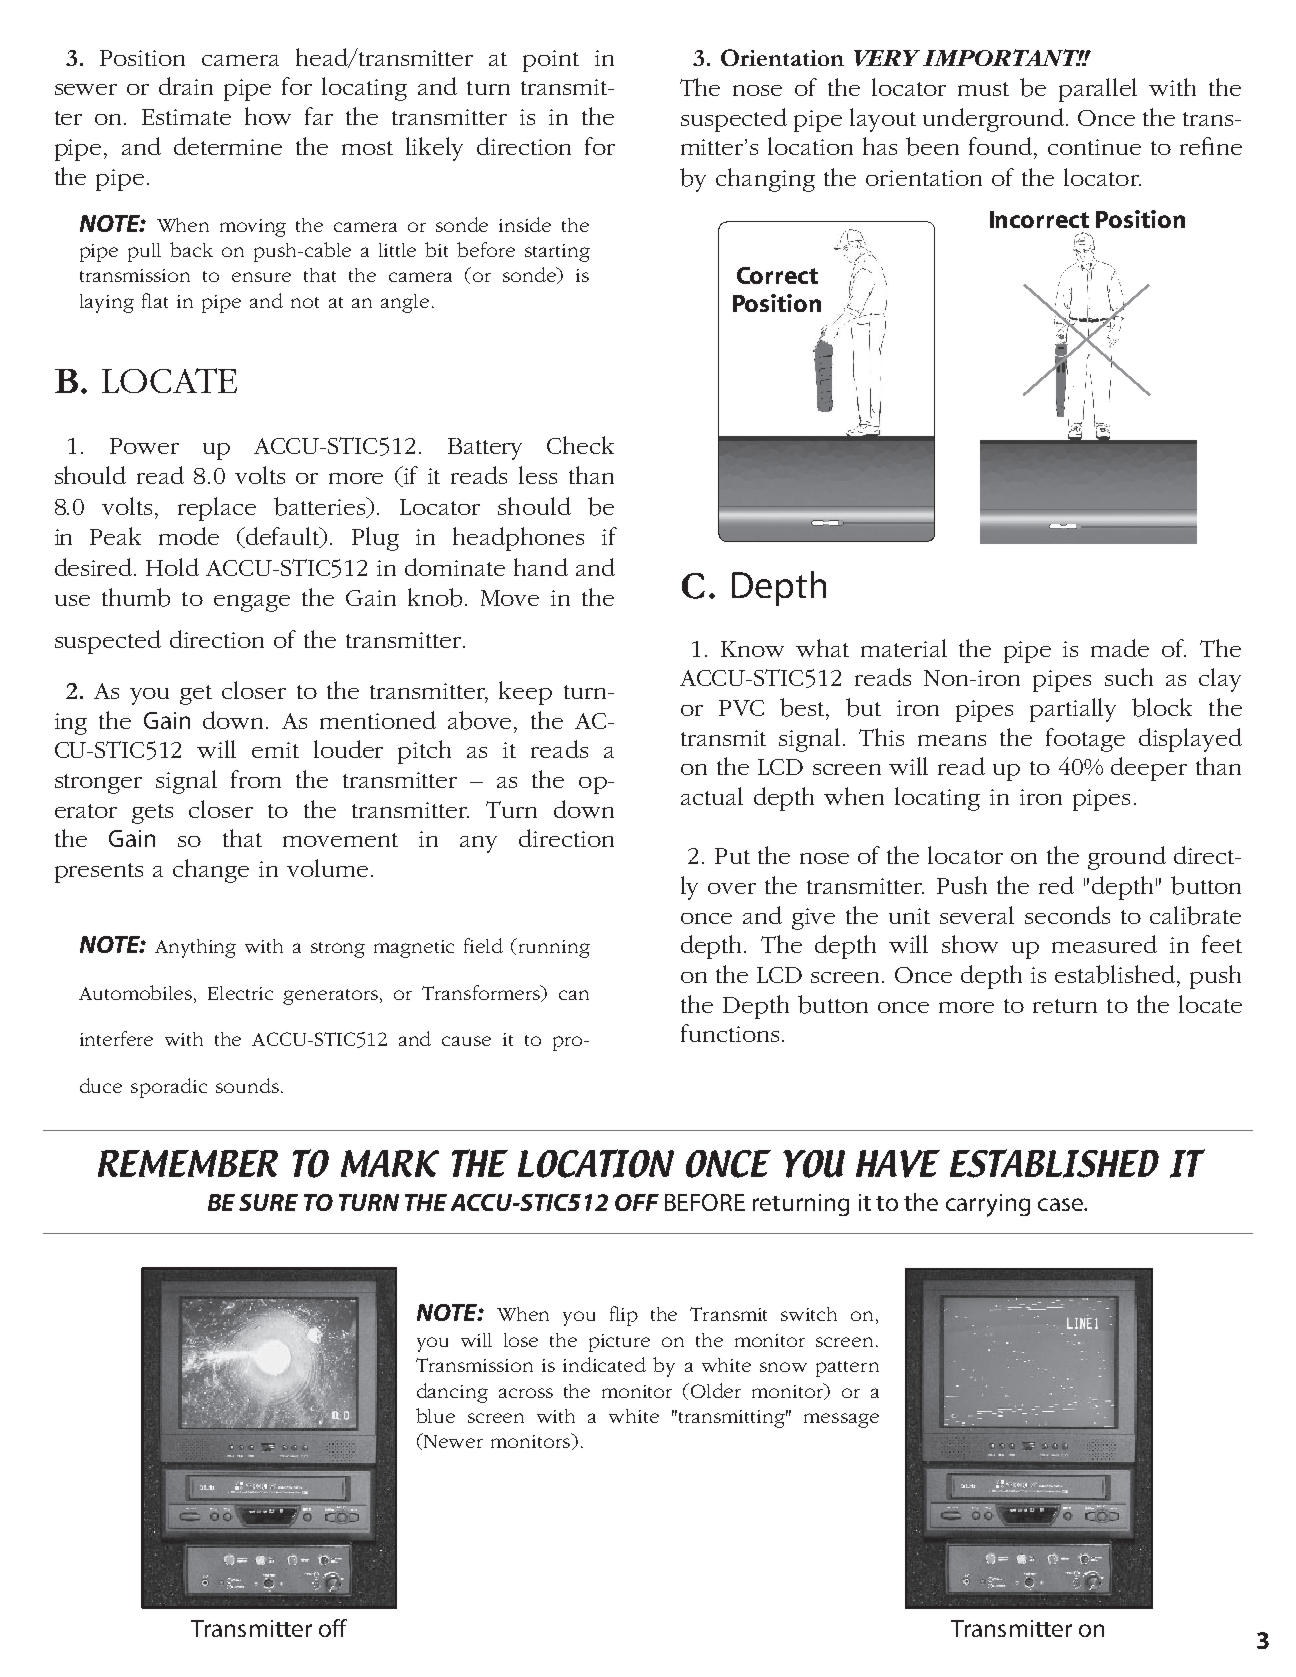 The image size is (1296, 1677). Describe the element at coordinates (716, 1390) in the screenshot. I see `Older` at that location.
